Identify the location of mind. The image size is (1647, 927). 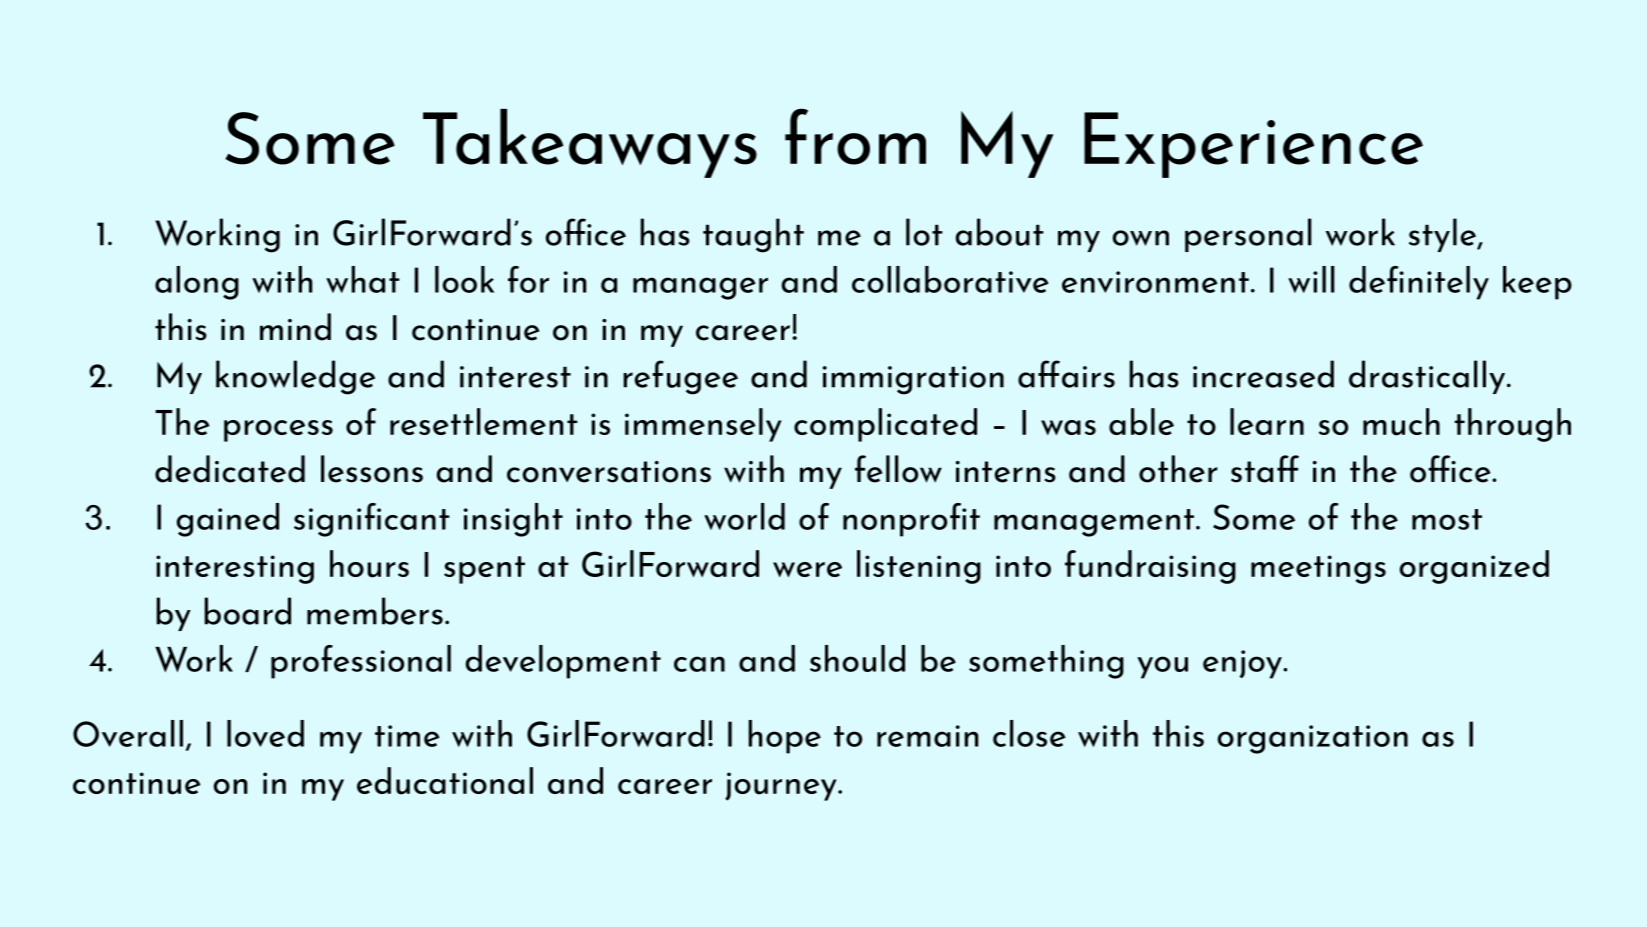
(295, 327).
